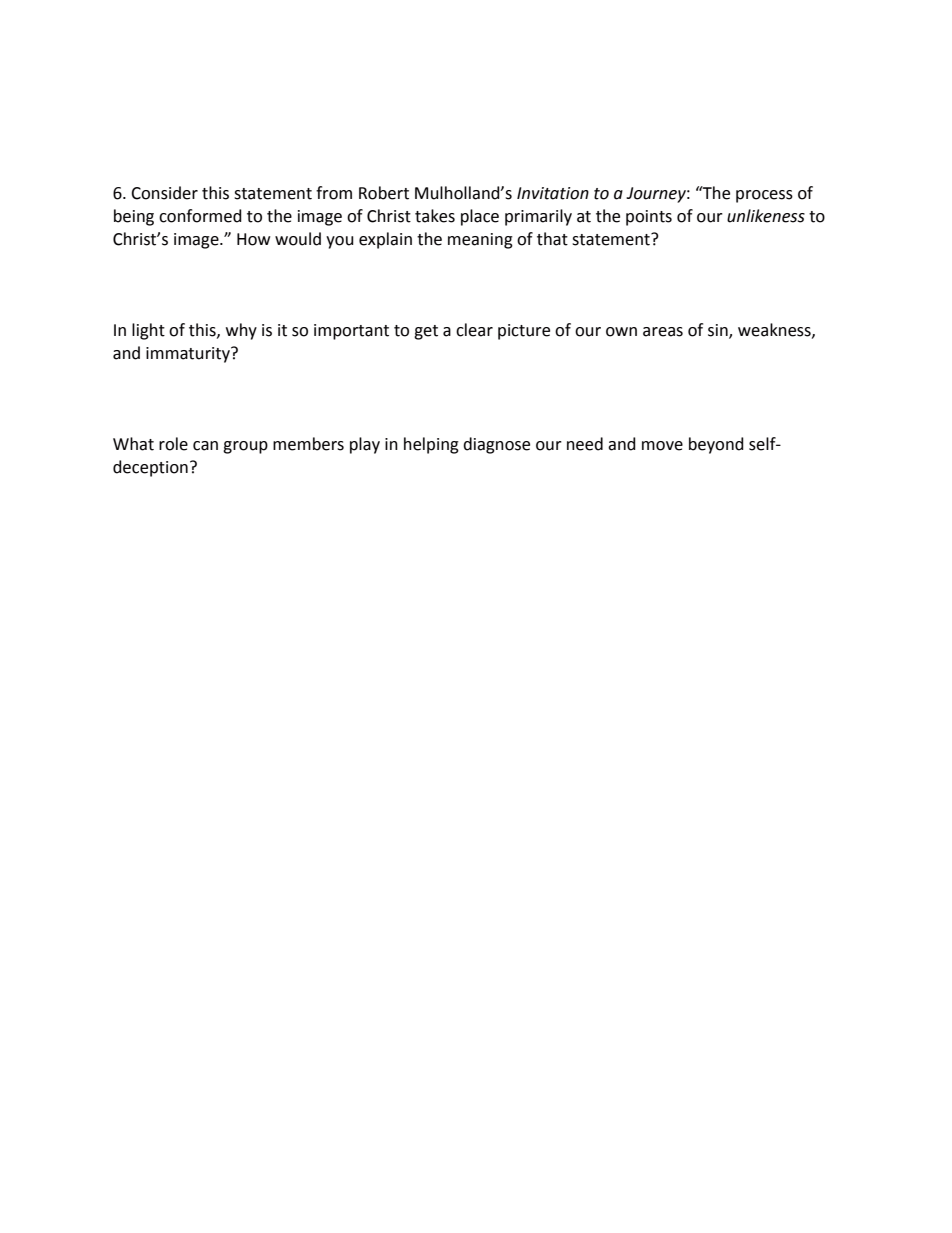  Describe the element at coordinates (663, 332) in the document. I see `areas` at that location.
